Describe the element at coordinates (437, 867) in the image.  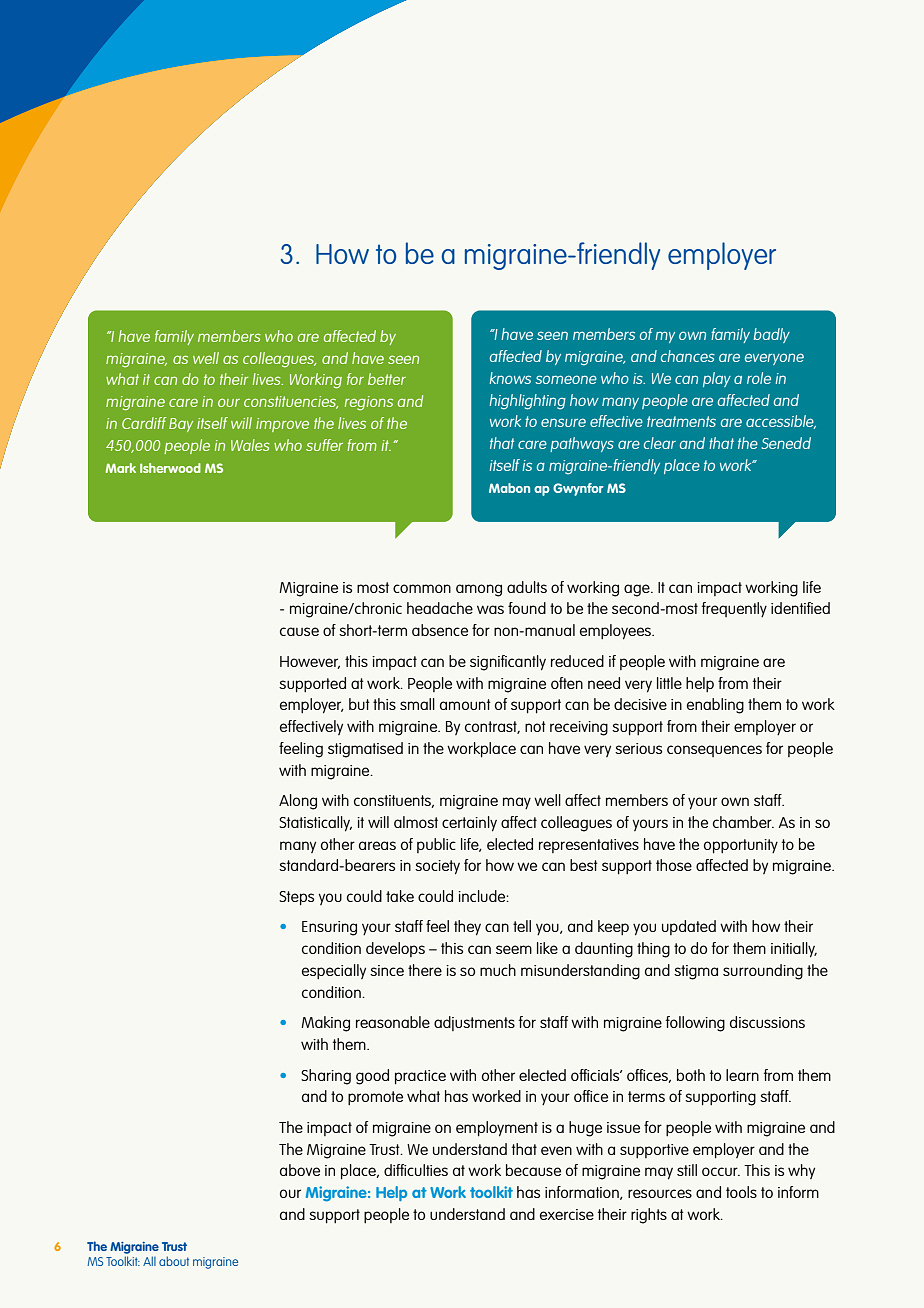
I see `society` at that location.
